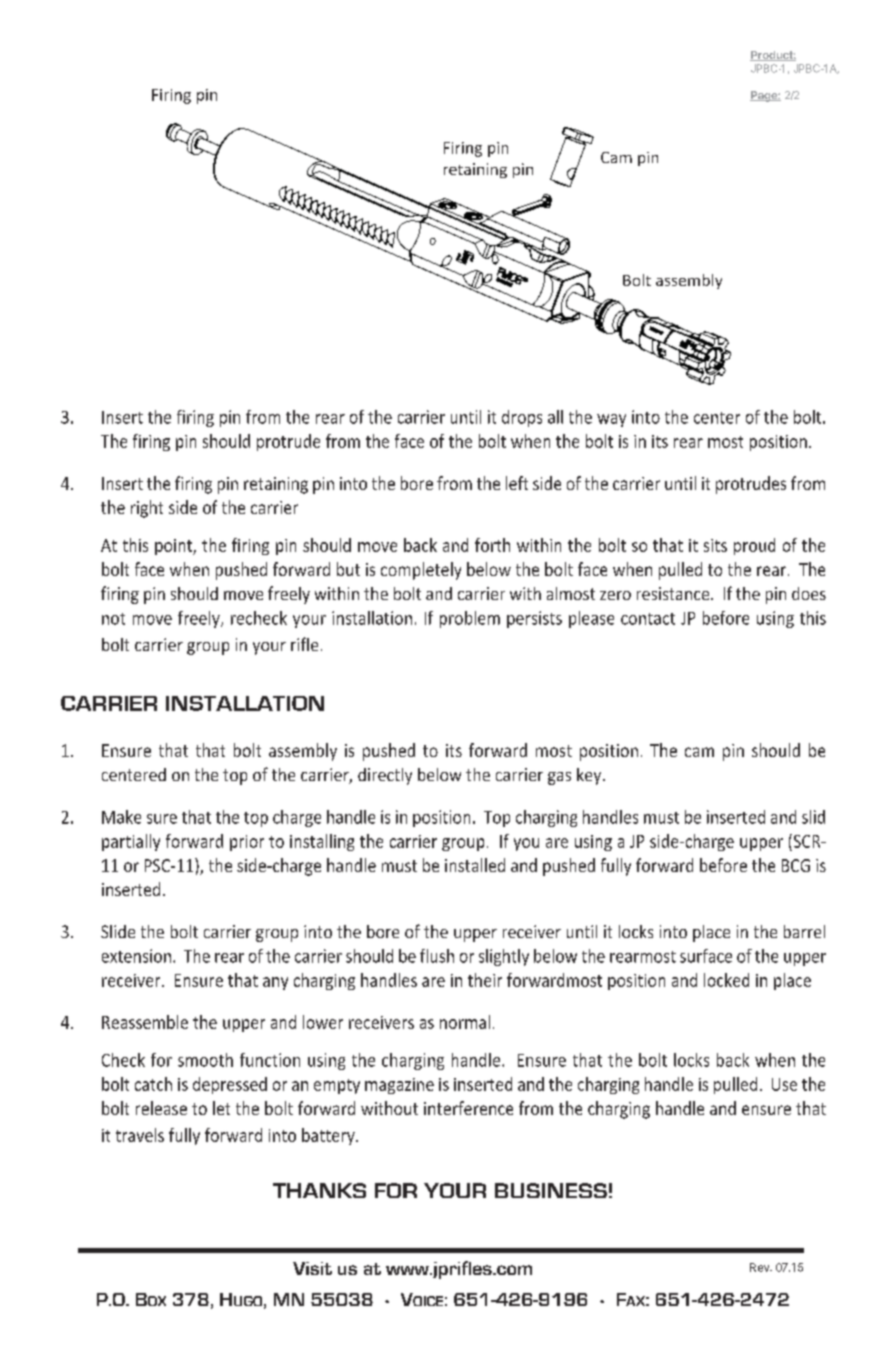 The height and width of the image is (1372, 887). What do you see at coordinates (113, 619) in the image?
I see `not` at bounding box center [113, 619].
